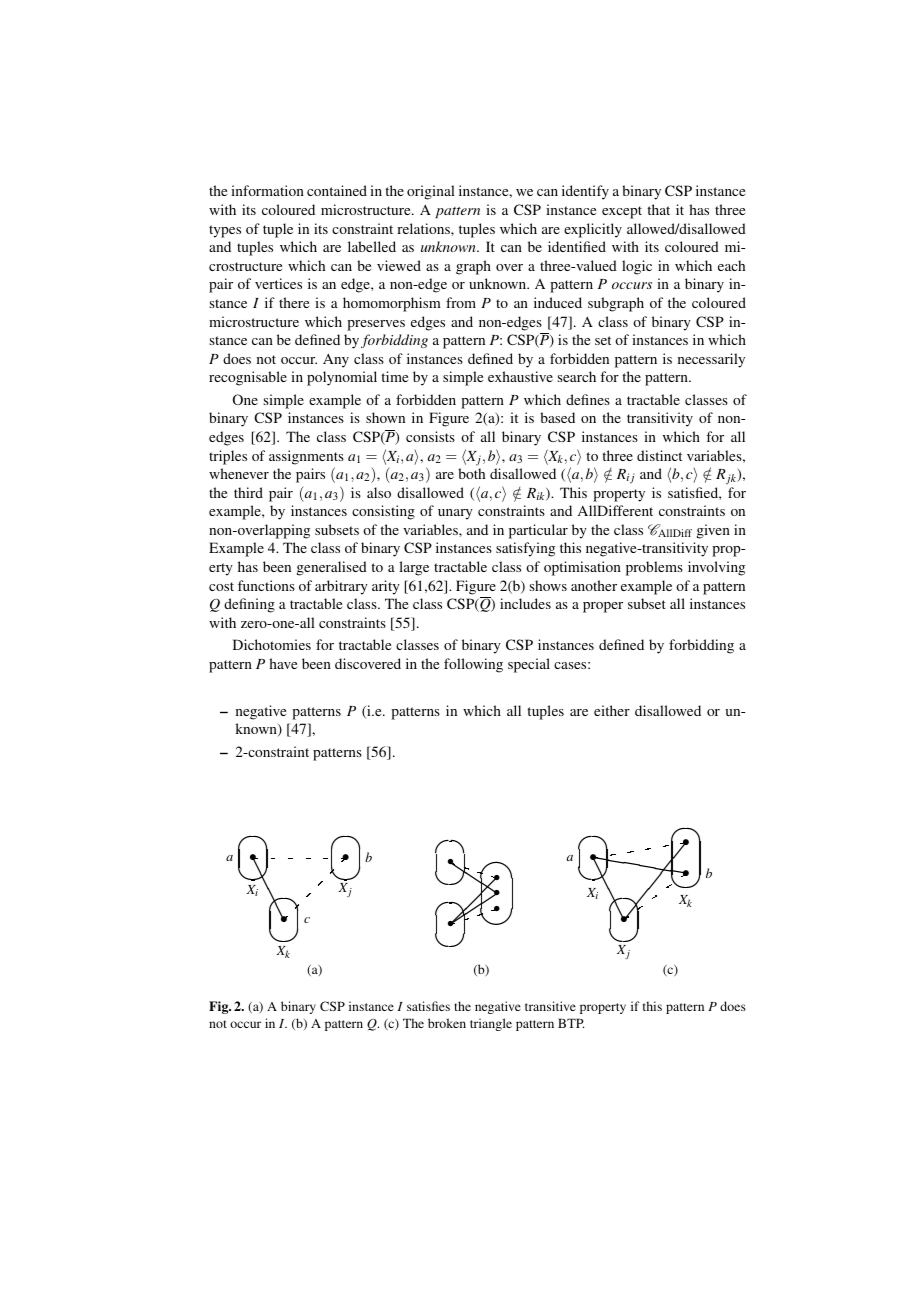 The image size is (924, 1308). Describe the element at coordinates (550, 1006) in the page. I see `transitive` at that location.
